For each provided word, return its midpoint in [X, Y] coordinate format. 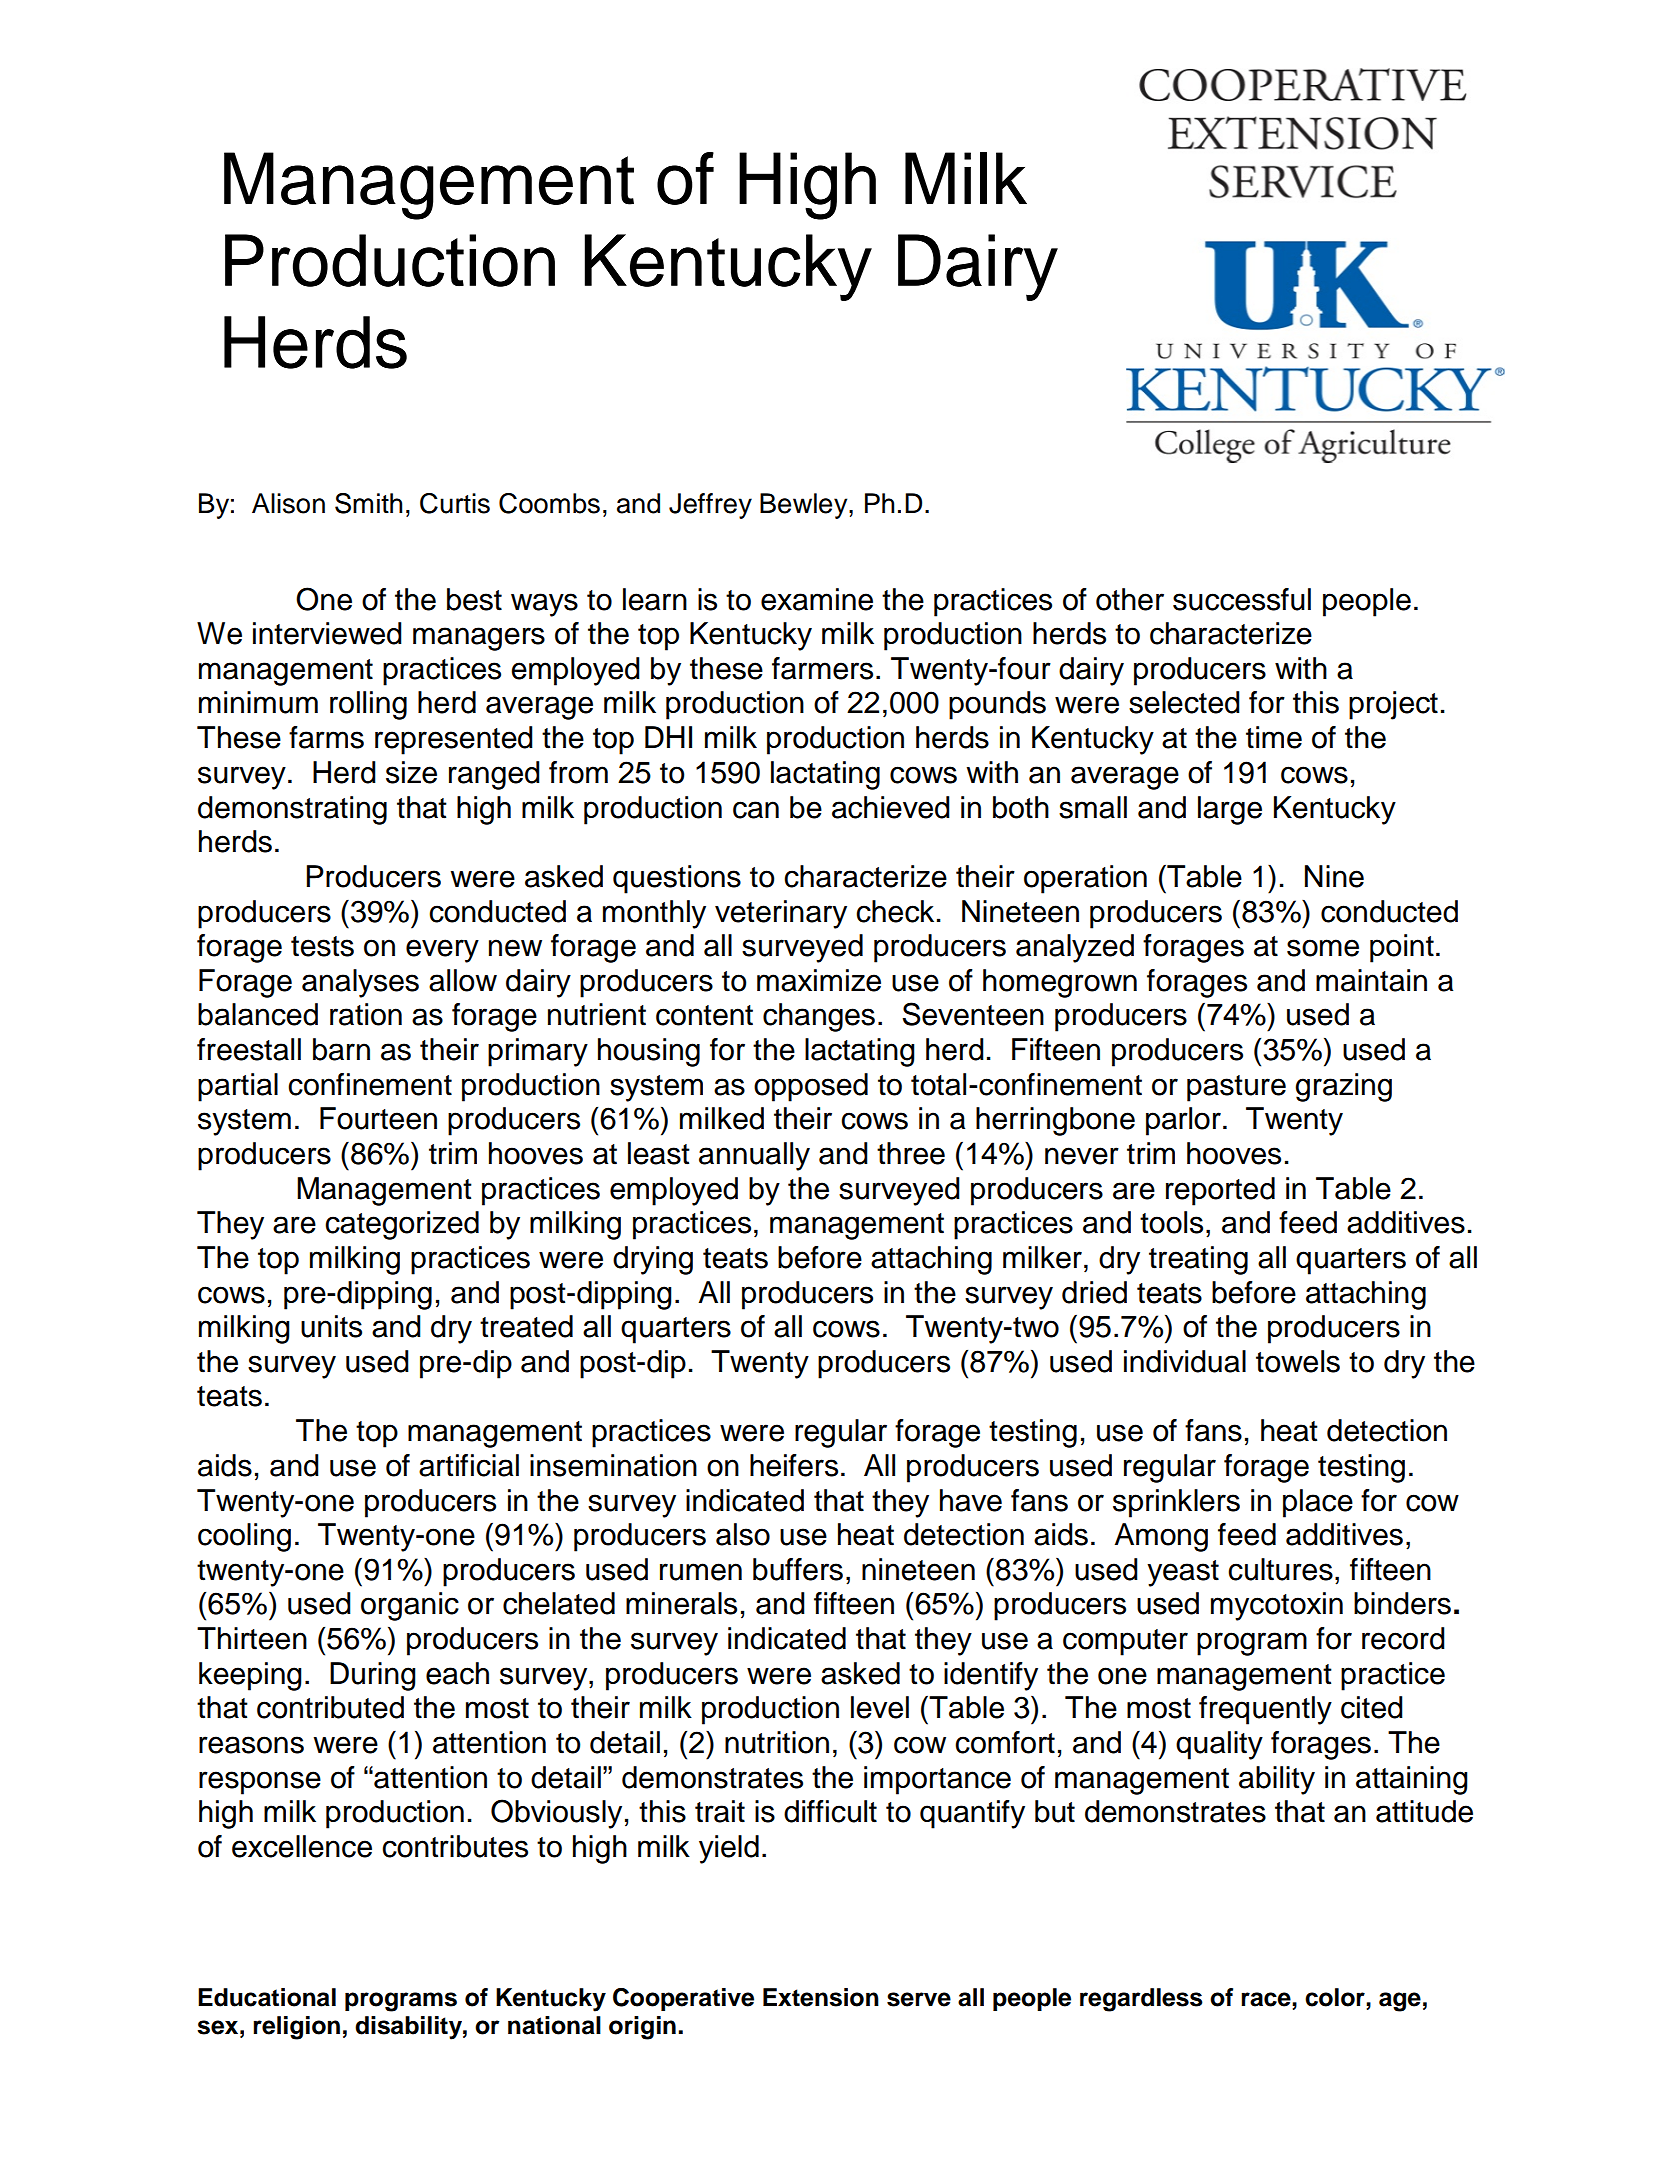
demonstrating [292, 810]
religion [296, 2028]
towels [1298, 1361]
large [1230, 810]
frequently [1265, 1710]
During [373, 1676]
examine [817, 599]
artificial [469, 1465]
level [880, 1707]
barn [341, 1049]
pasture [1236, 1088]
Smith [368, 503]
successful [1242, 599]
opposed [811, 1087]
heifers [794, 1465]
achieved [891, 807]
